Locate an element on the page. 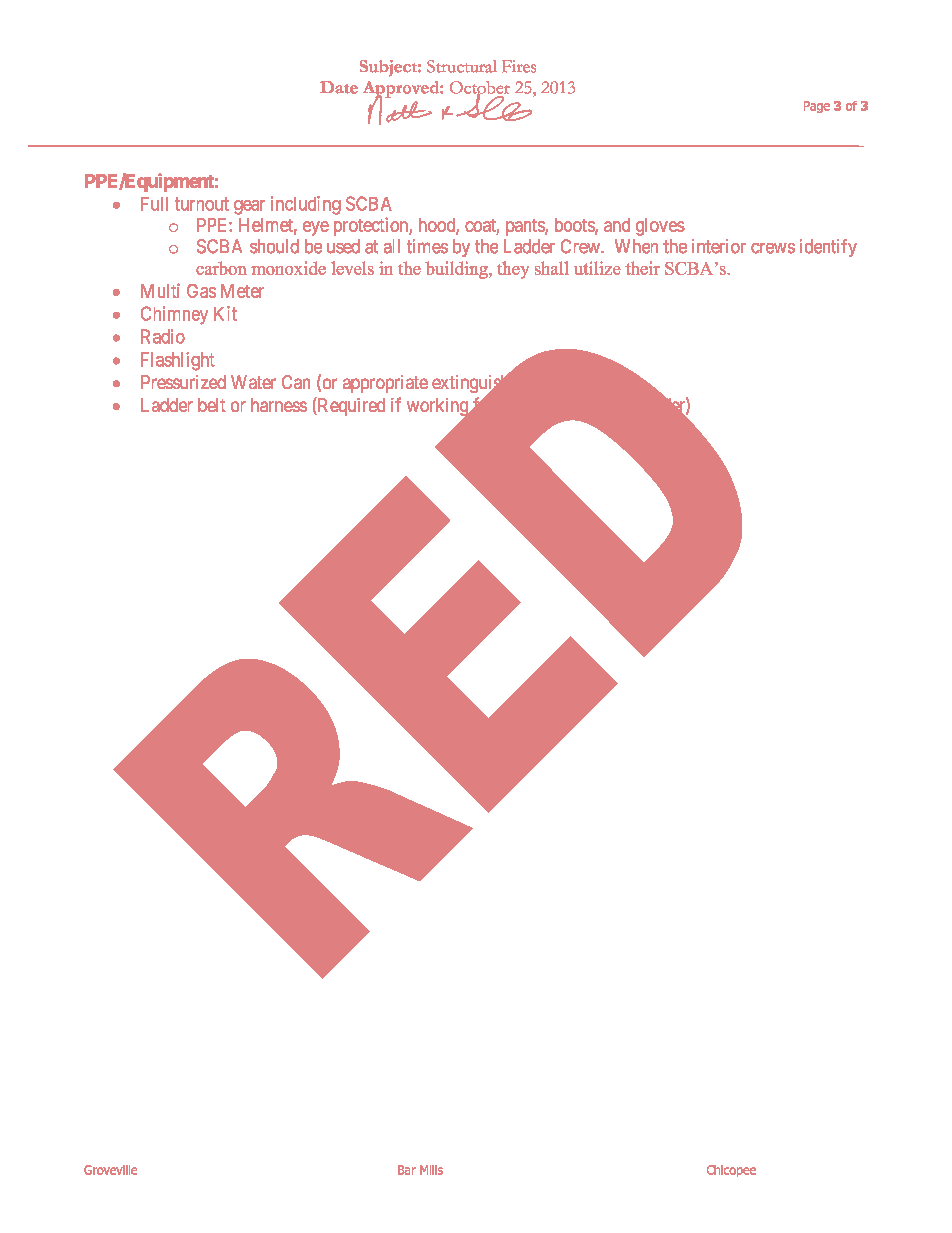 The width and height of the image is (952, 1233). Date is located at coordinates (339, 87).
